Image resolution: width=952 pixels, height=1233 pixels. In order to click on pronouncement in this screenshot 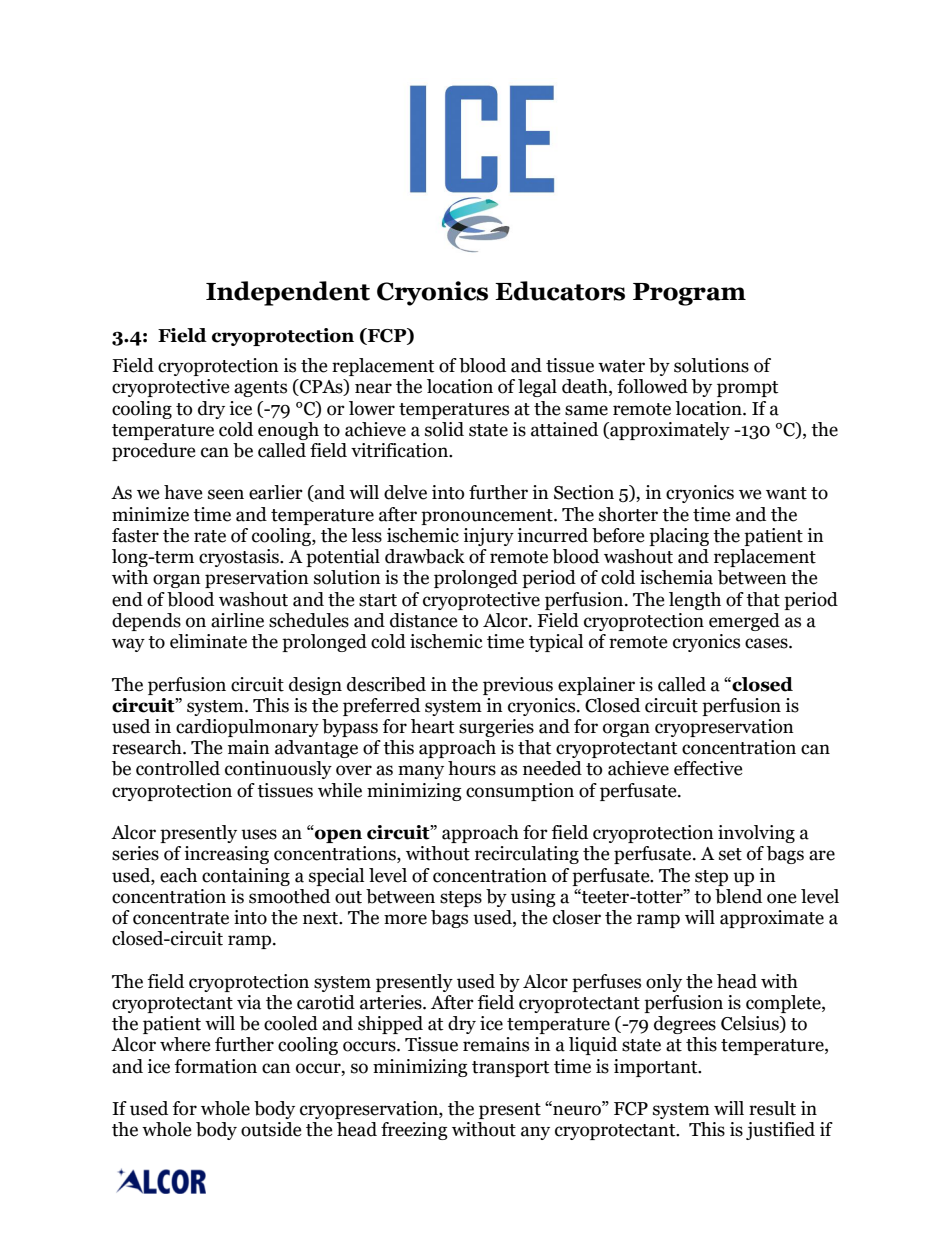, I will do `click(488, 517)`.
